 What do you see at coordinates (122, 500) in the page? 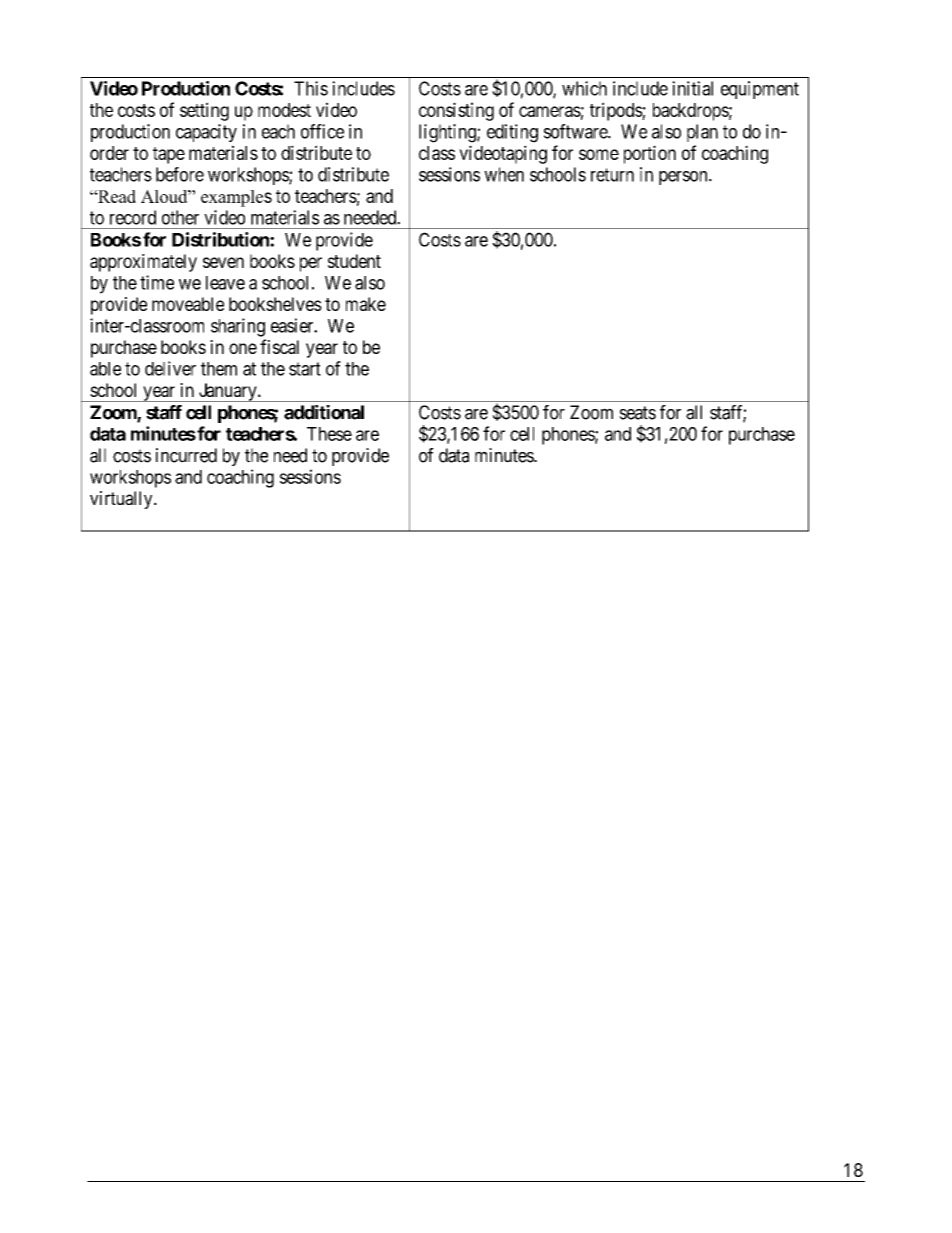
I see `virtually` at bounding box center [122, 500].
